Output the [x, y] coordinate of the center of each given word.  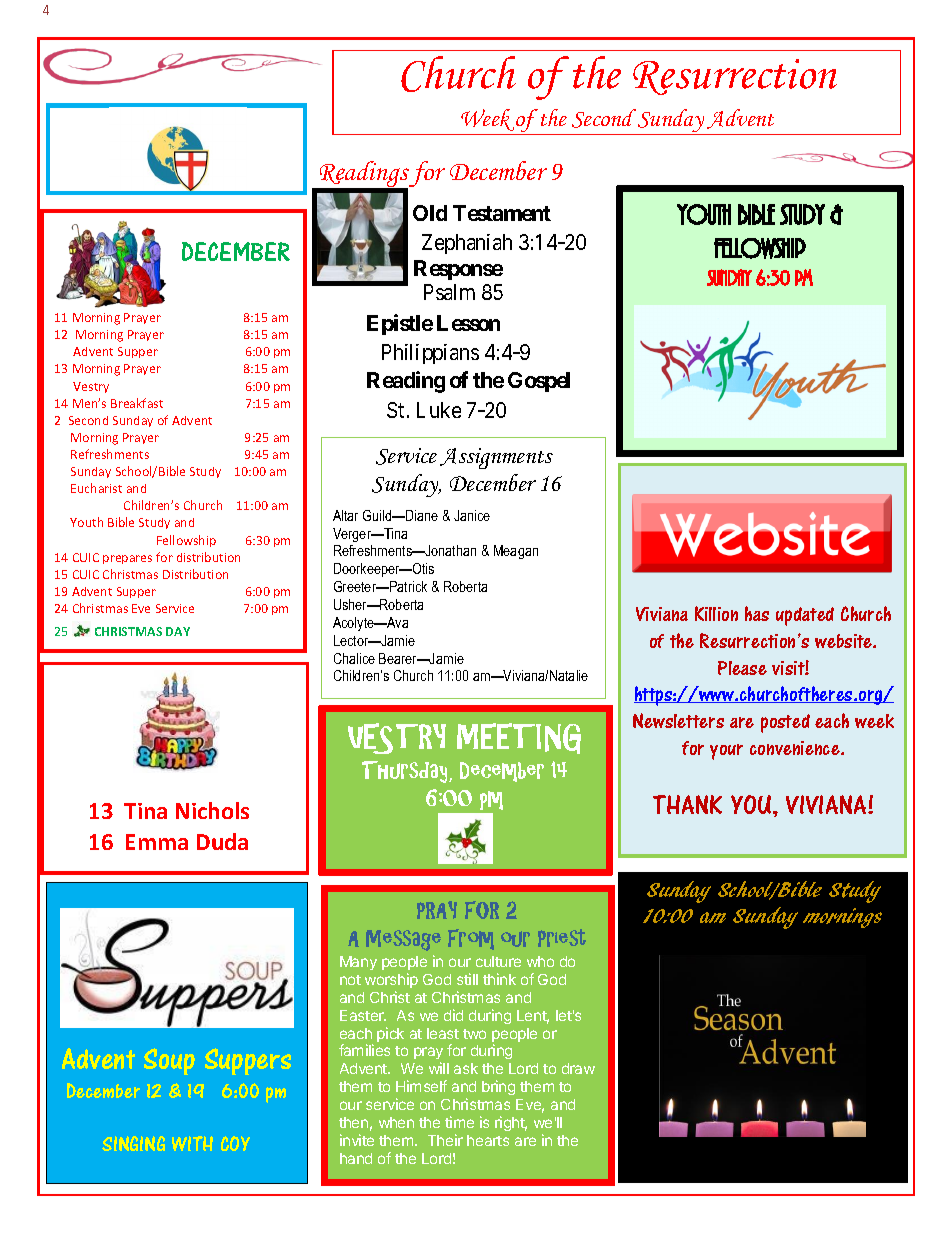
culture [498, 961]
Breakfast [137, 403]
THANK [687, 804]
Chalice [354, 658]
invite [357, 1140]
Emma [157, 842]
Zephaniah [467, 244]
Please [742, 668]
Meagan [516, 552]
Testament [502, 213]
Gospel [539, 382]
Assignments [496, 458]
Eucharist [96, 488]
